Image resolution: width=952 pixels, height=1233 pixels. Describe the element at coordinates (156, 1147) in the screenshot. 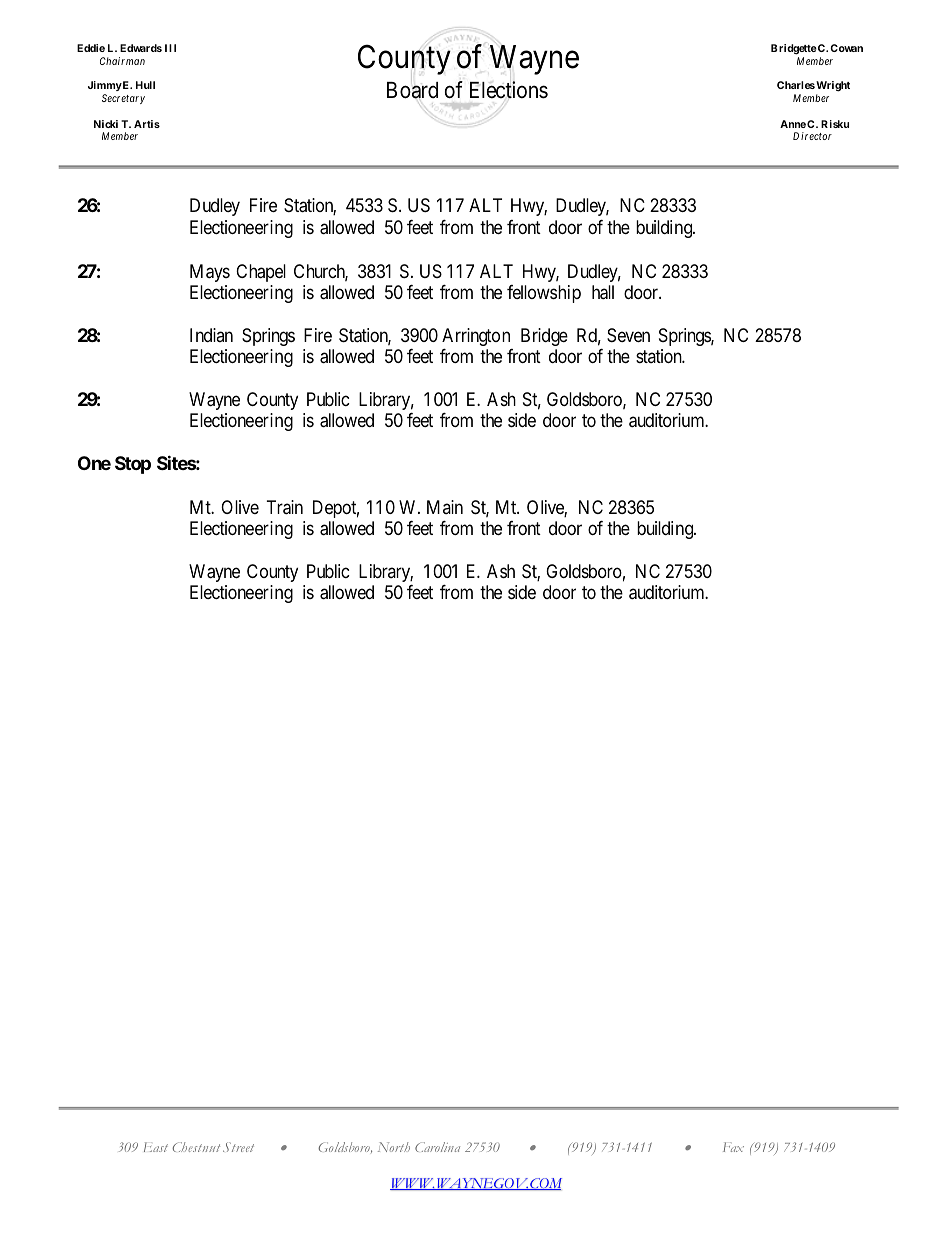

I see `East` at that location.
